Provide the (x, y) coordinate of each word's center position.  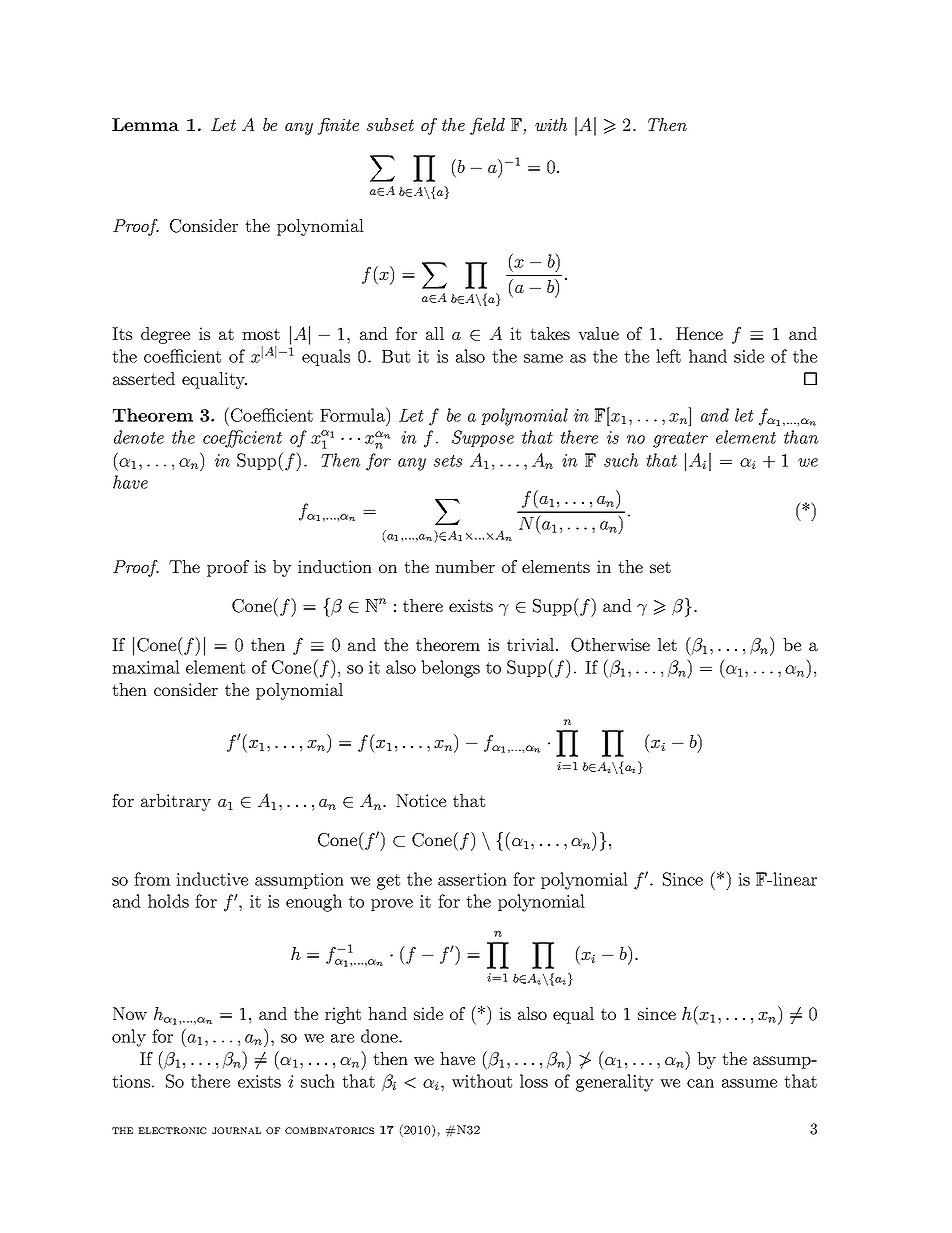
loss (534, 1081)
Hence (699, 333)
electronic (172, 1130)
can (700, 1083)
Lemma (145, 124)
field (487, 126)
